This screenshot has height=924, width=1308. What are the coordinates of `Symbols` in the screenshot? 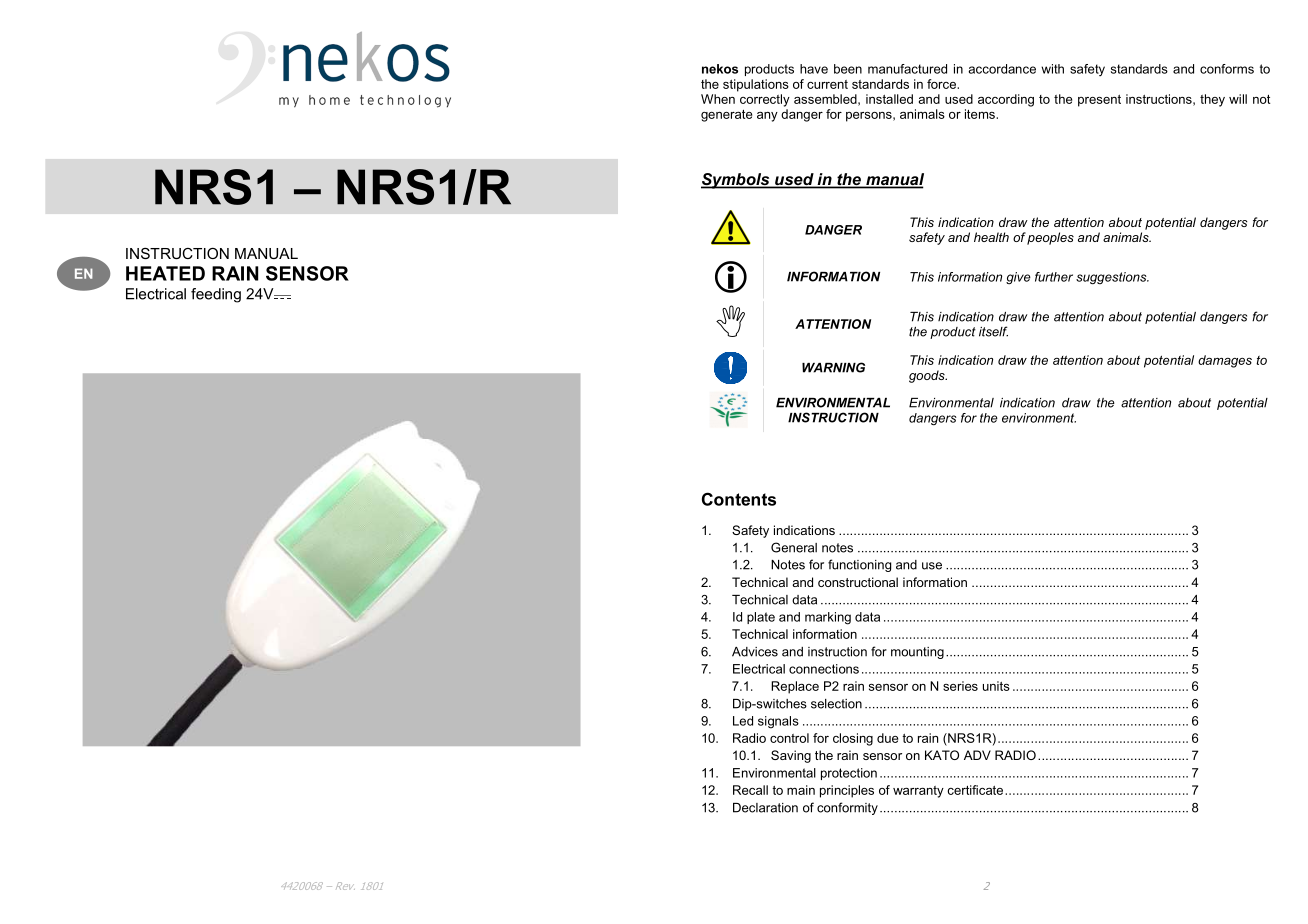 It's located at (736, 181).
